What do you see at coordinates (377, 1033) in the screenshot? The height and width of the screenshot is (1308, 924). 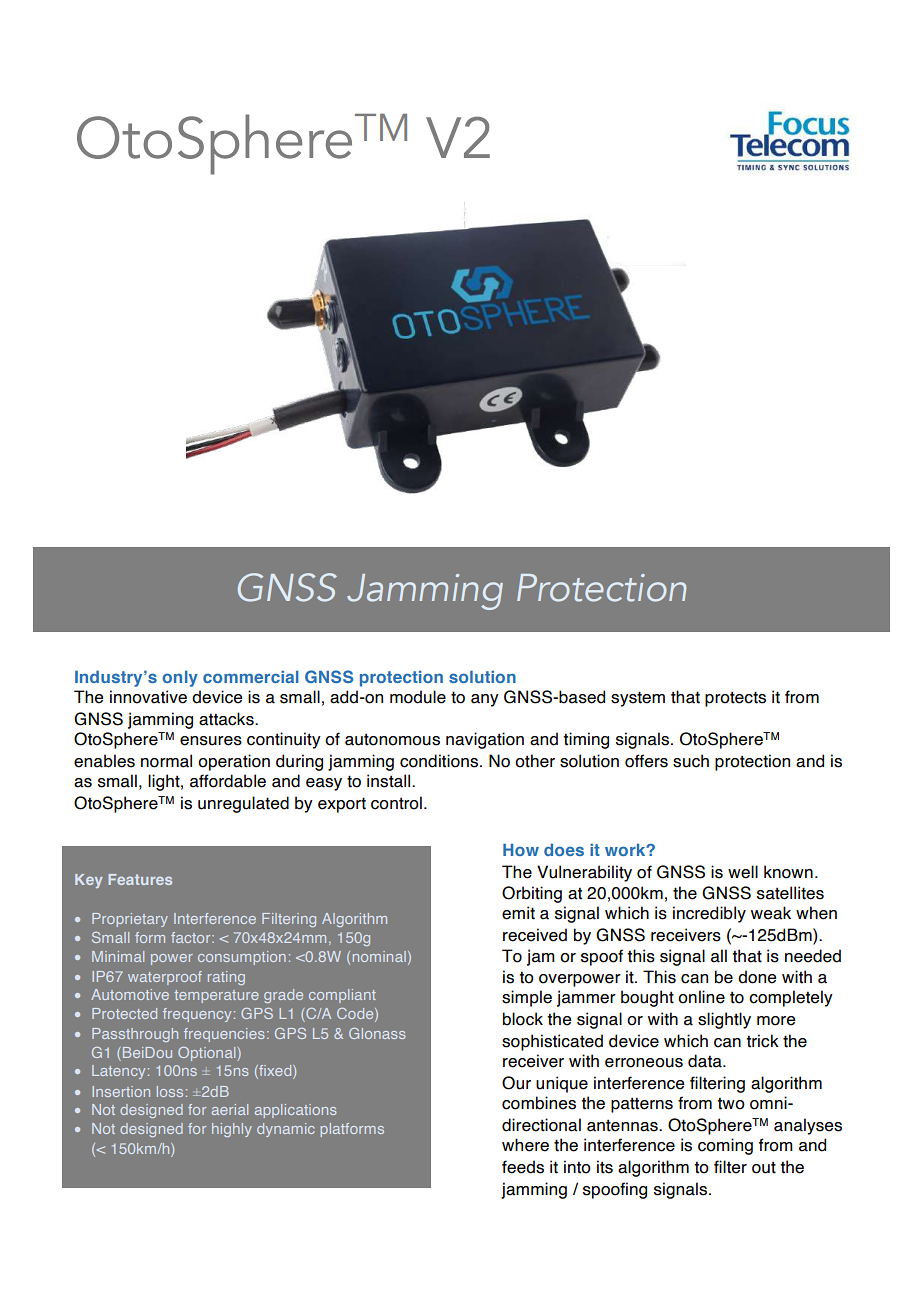 I see `Glonass` at bounding box center [377, 1033].
